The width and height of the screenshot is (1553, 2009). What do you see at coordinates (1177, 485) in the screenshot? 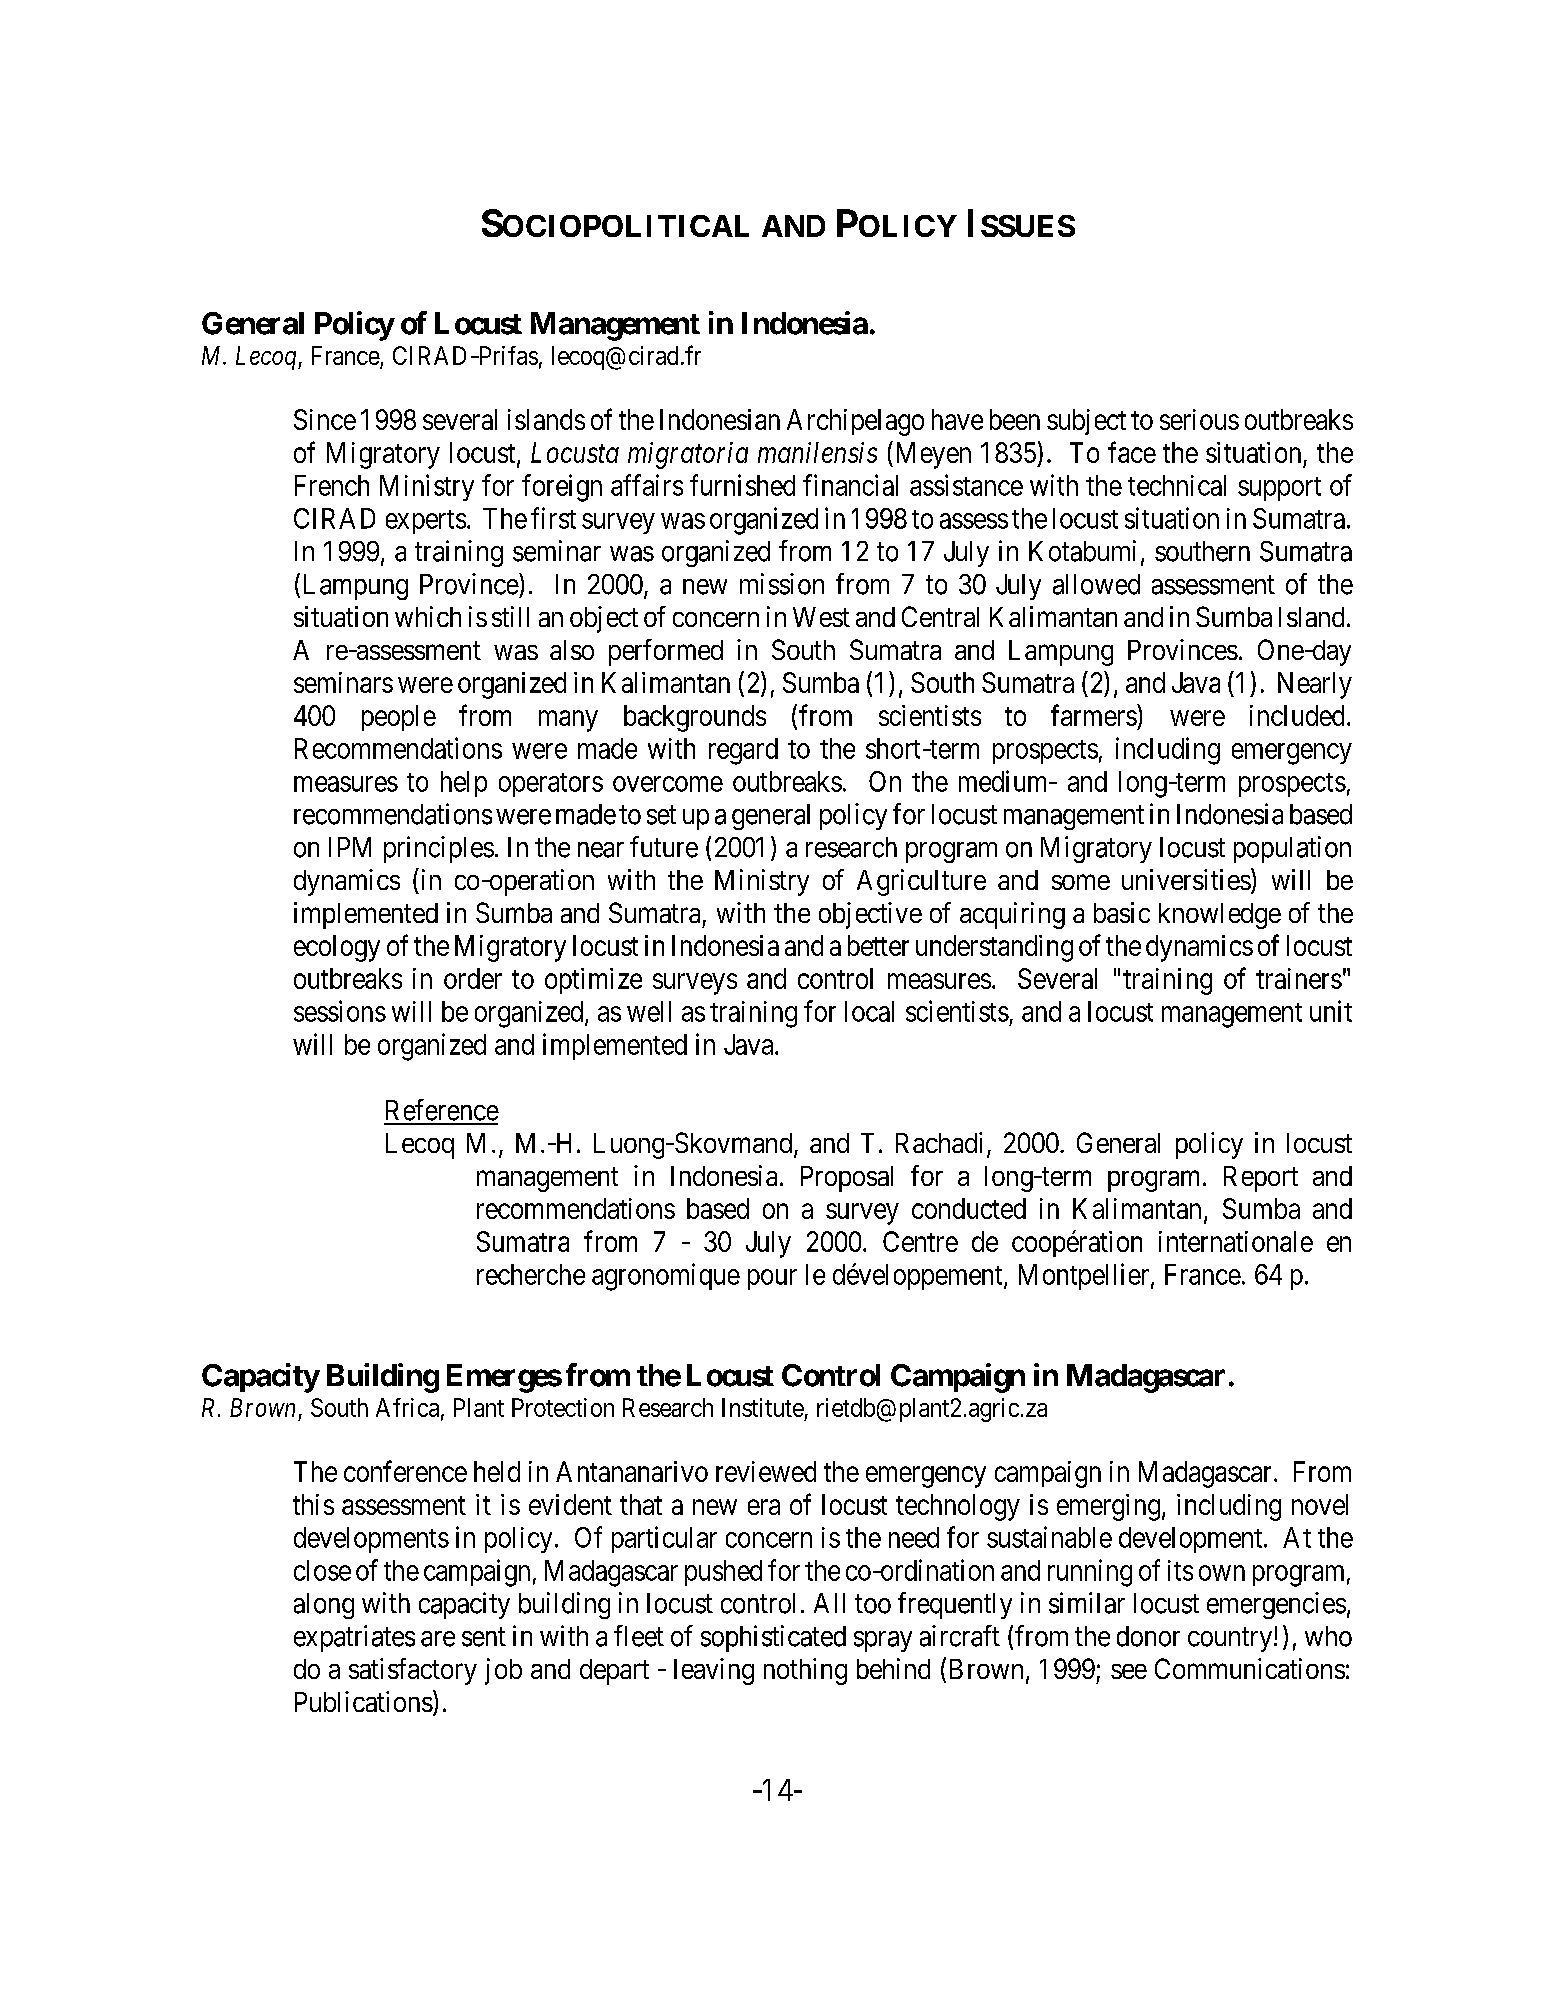
I see `technical` at bounding box center [1177, 485].
